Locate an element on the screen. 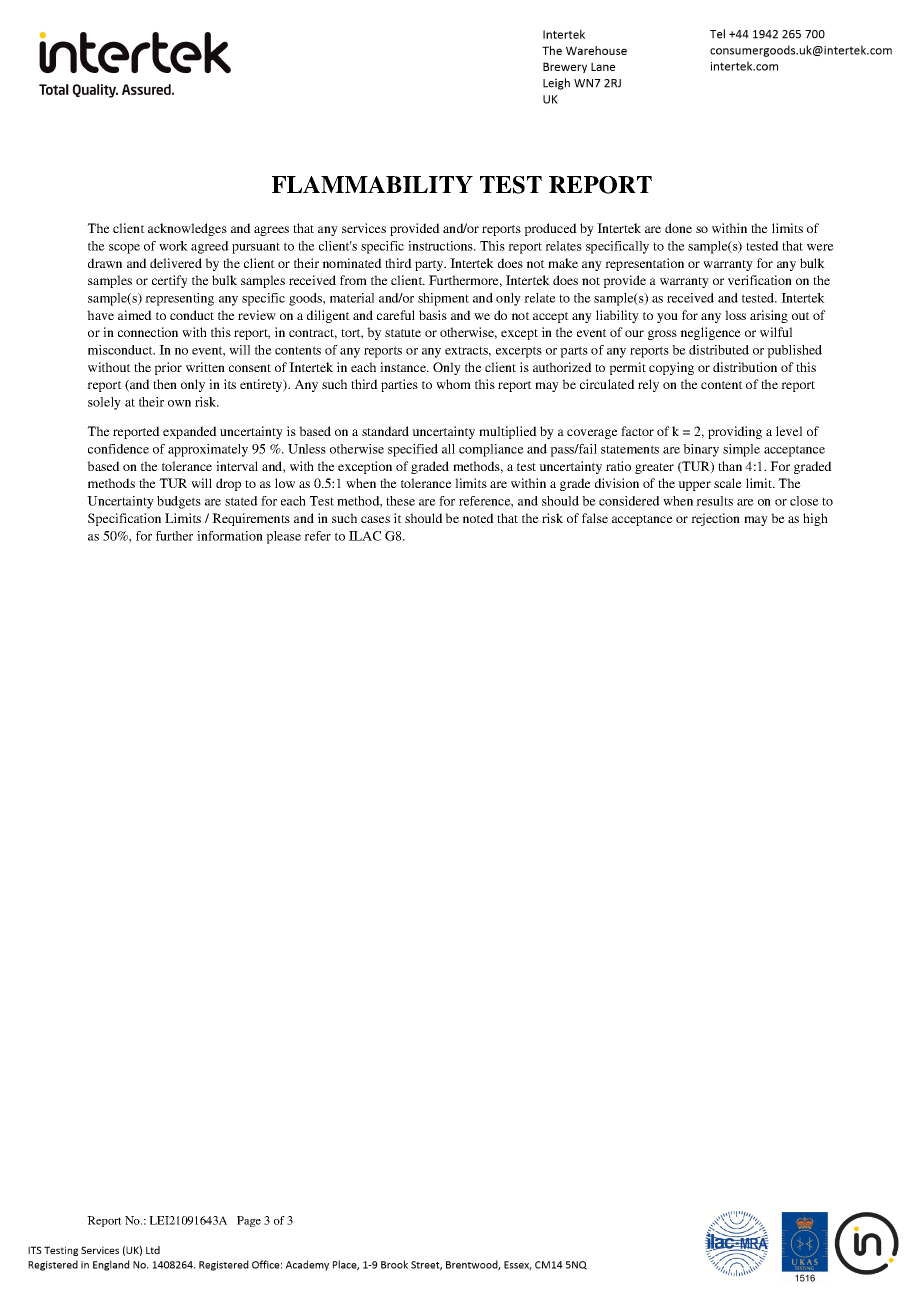  instructions is located at coordinates (441, 246).
